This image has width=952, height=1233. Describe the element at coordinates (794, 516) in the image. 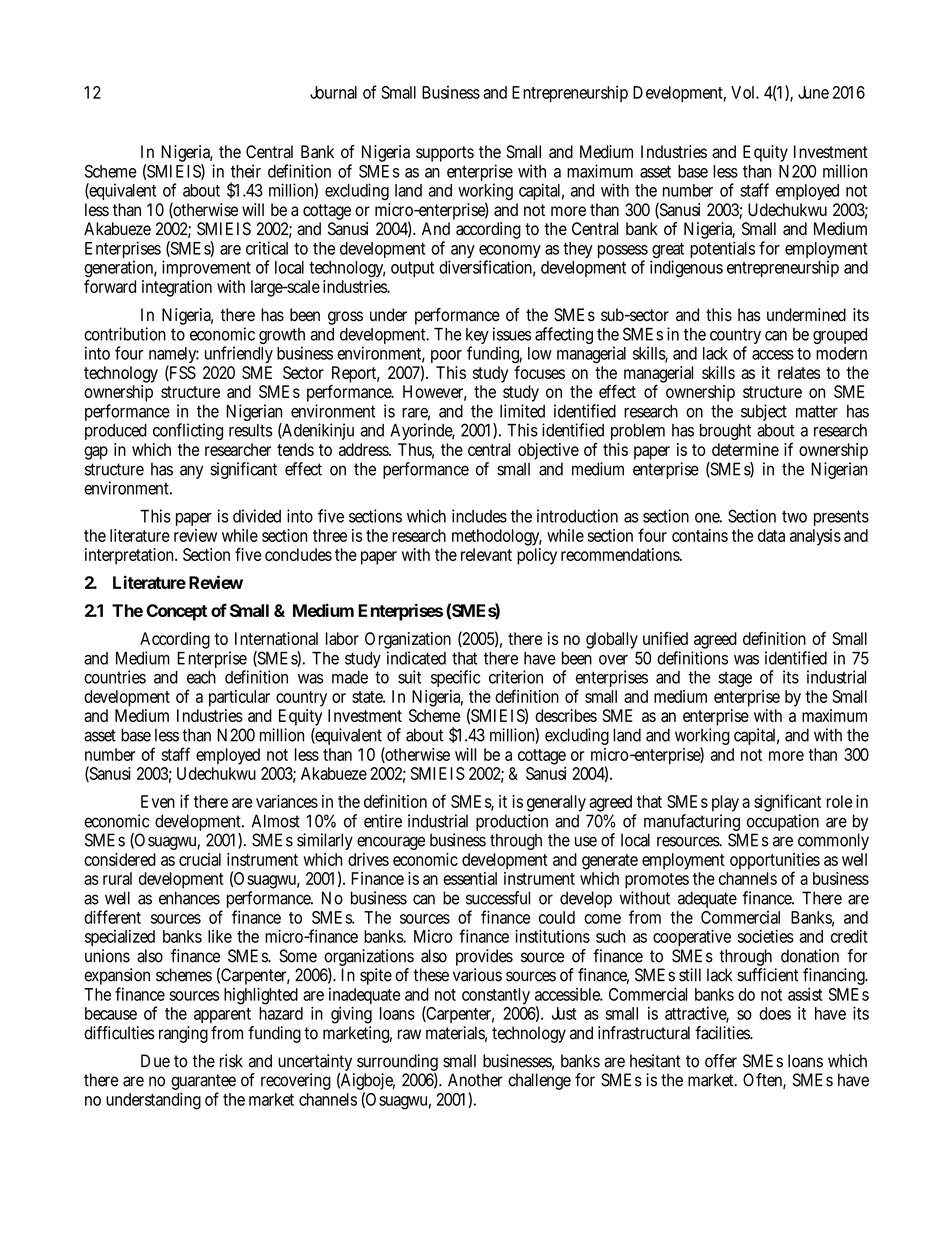

I see `two` at that location.
